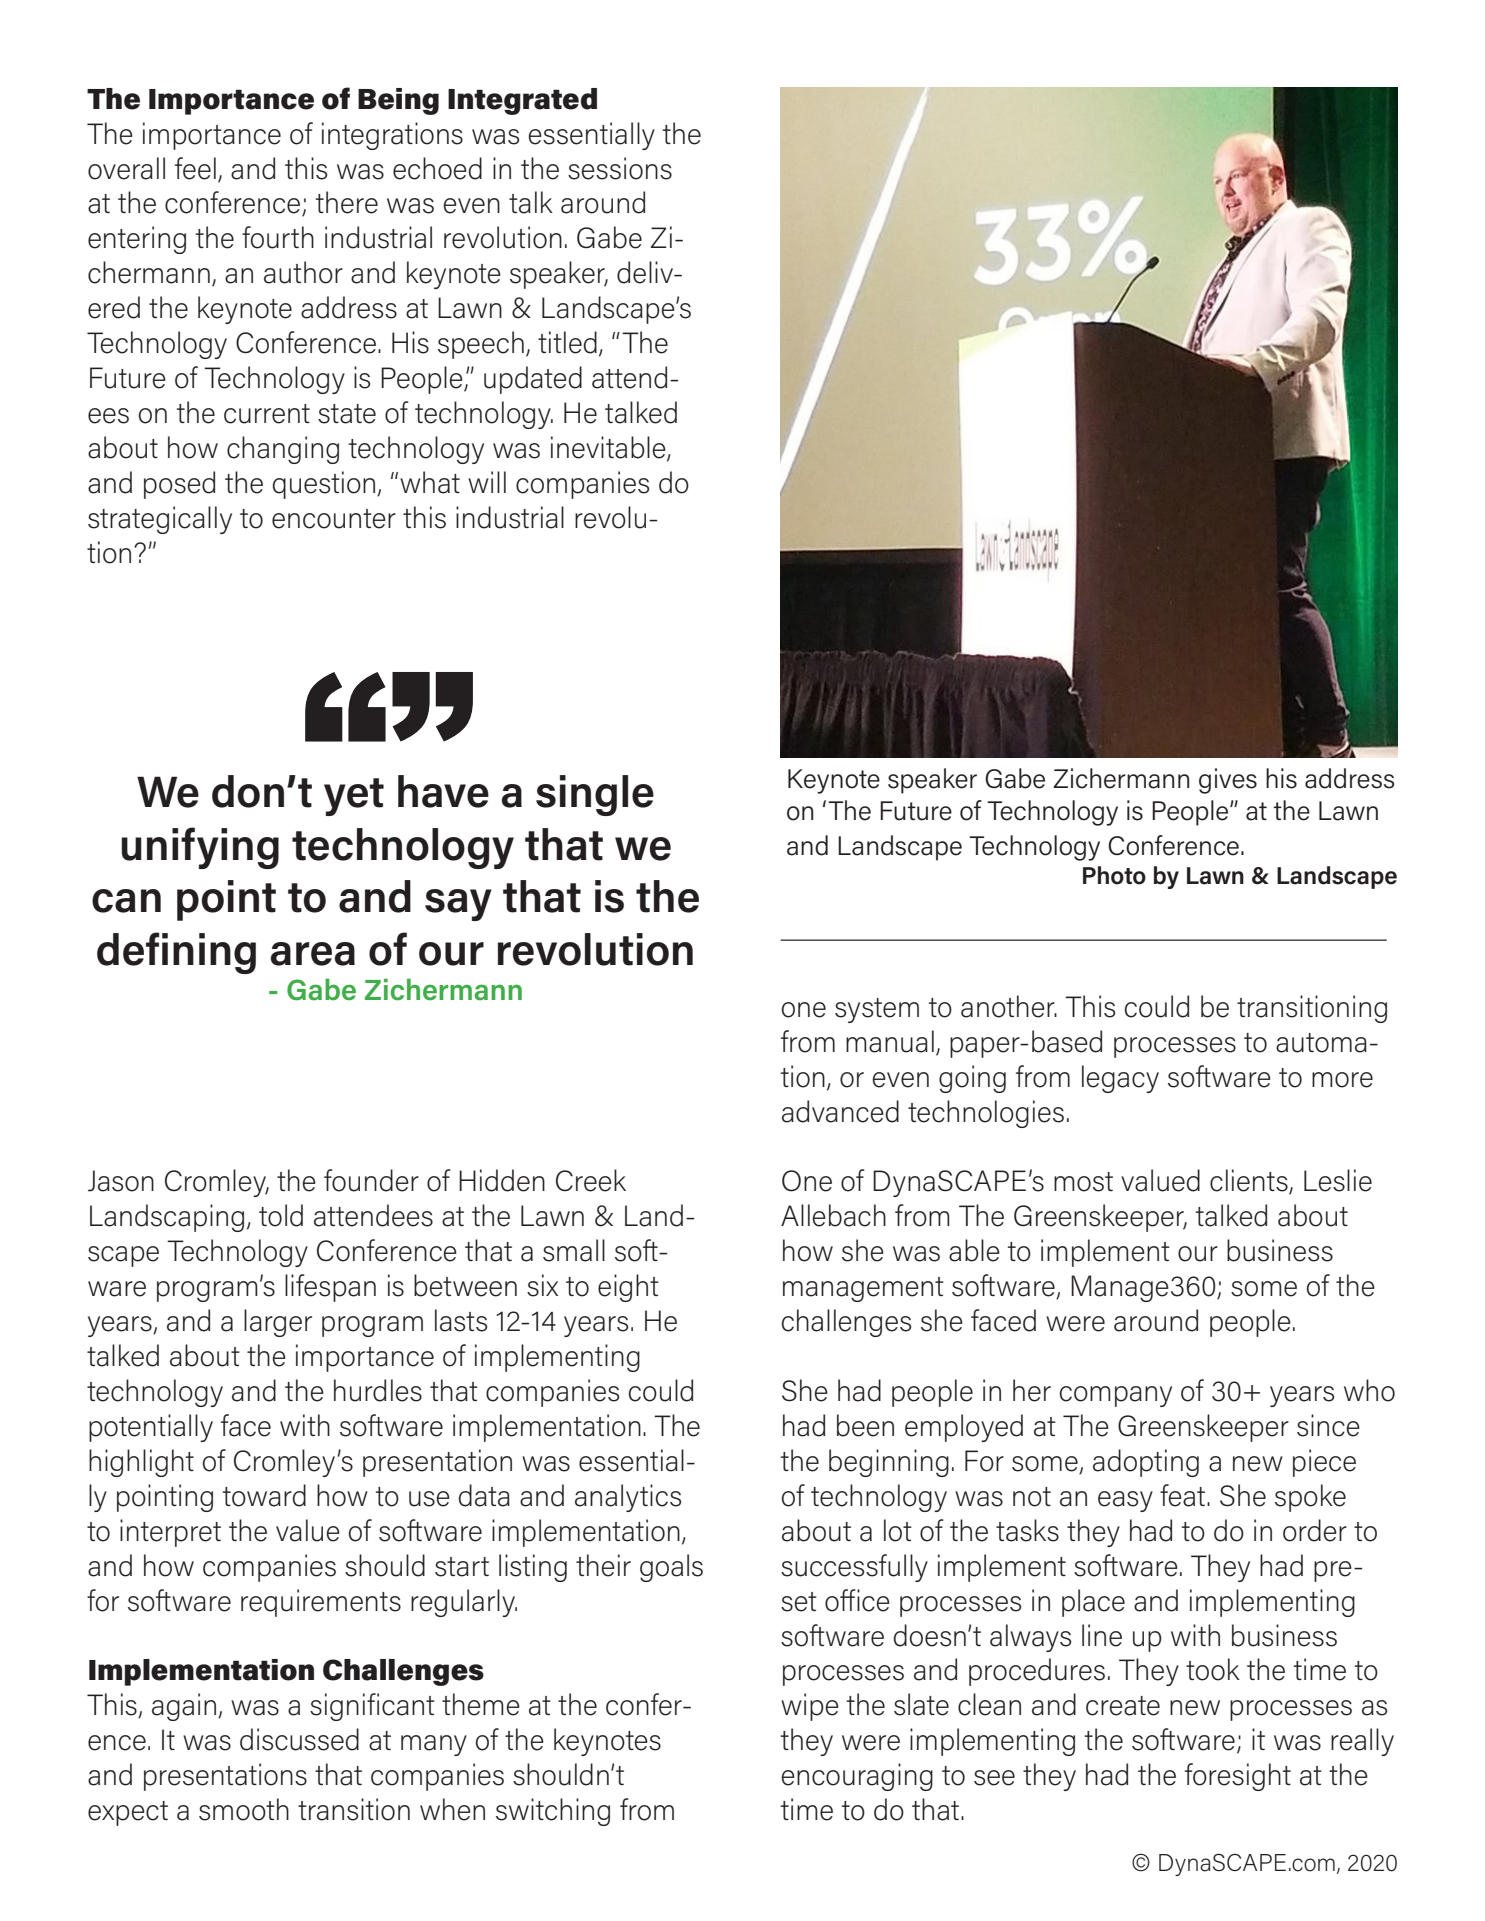 The width and height of the screenshot is (1485, 1921). I want to click on Integrated, so click(522, 101).
